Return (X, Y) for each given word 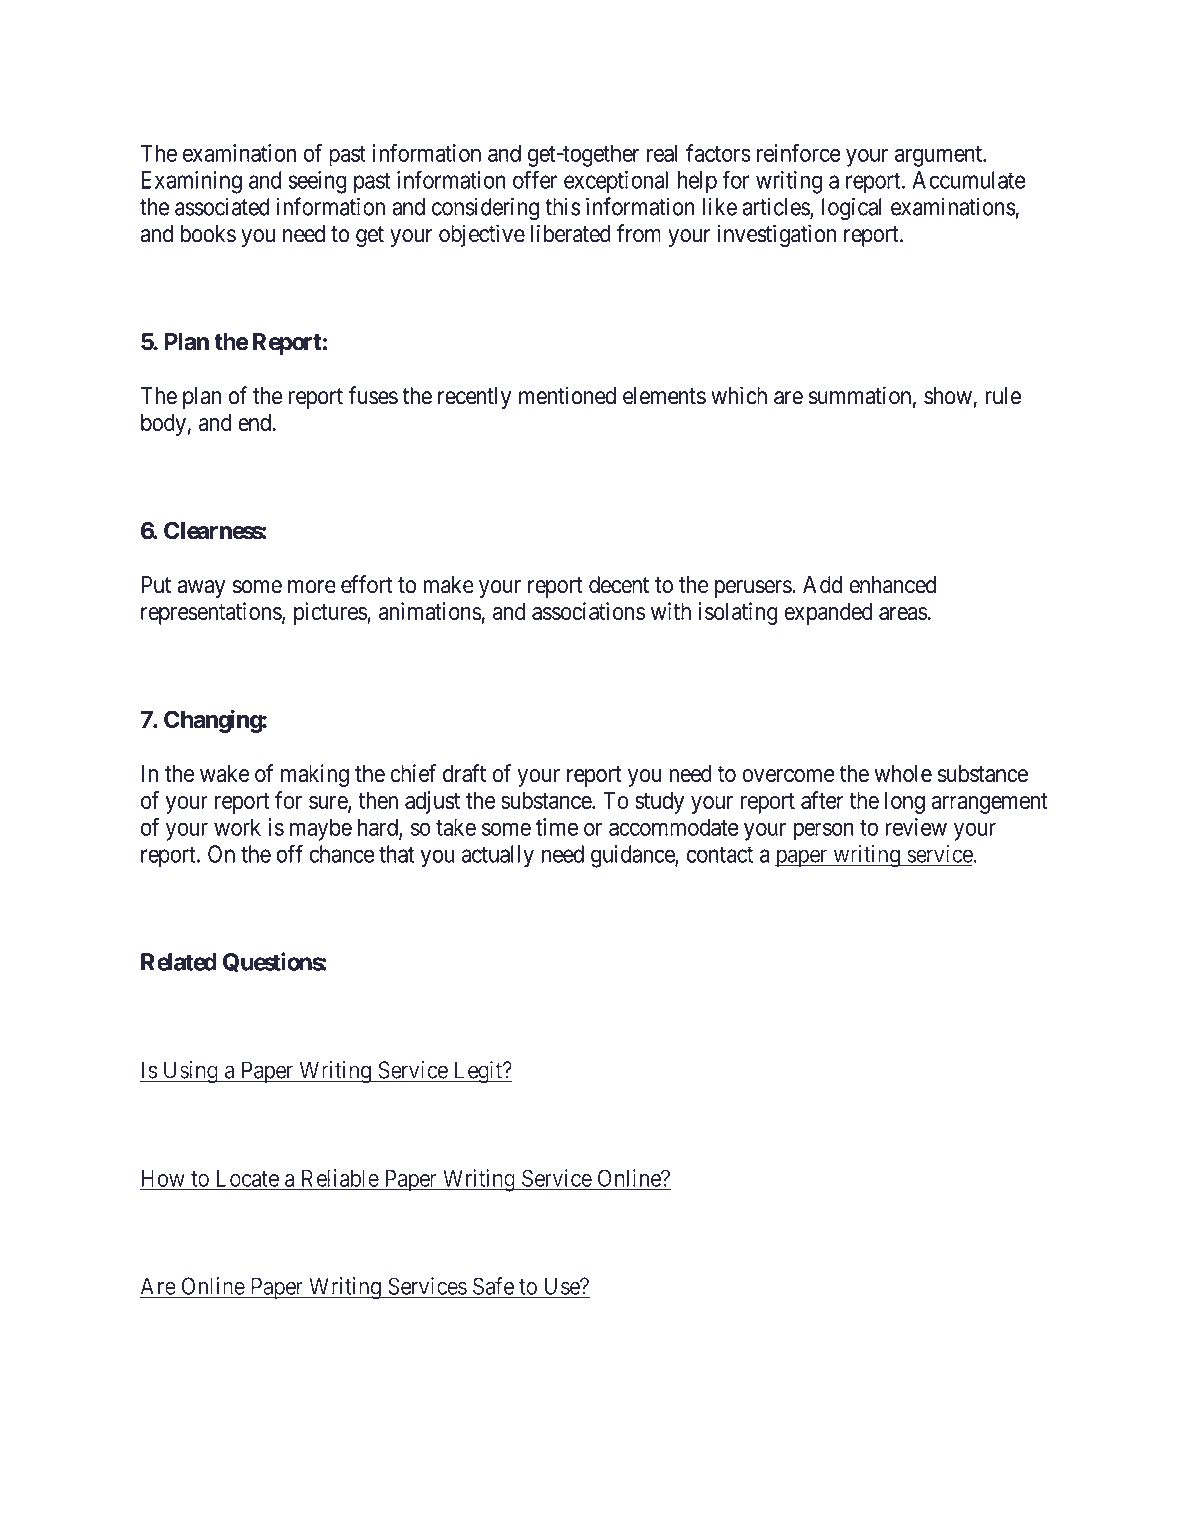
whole (903, 774)
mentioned (567, 395)
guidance (633, 856)
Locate (248, 1178)
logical (852, 209)
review (916, 827)
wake (224, 774)
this (562, 206)
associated (222, 206)
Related (179, 962)
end (255, 423)
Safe (493, 1286)
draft (464, 773)
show (948, 396)
